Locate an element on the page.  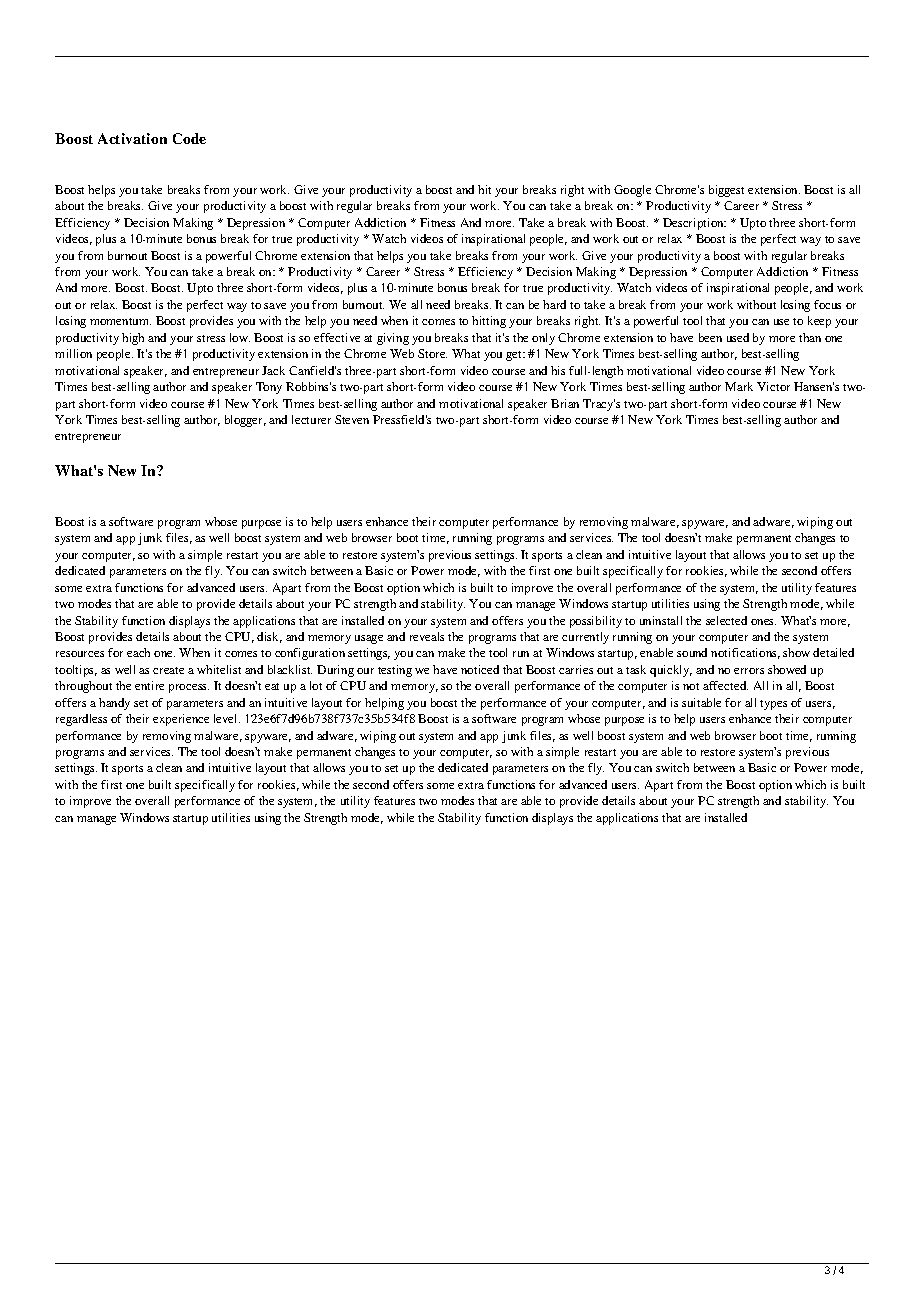
selected is located at coordinates (726, 620).
